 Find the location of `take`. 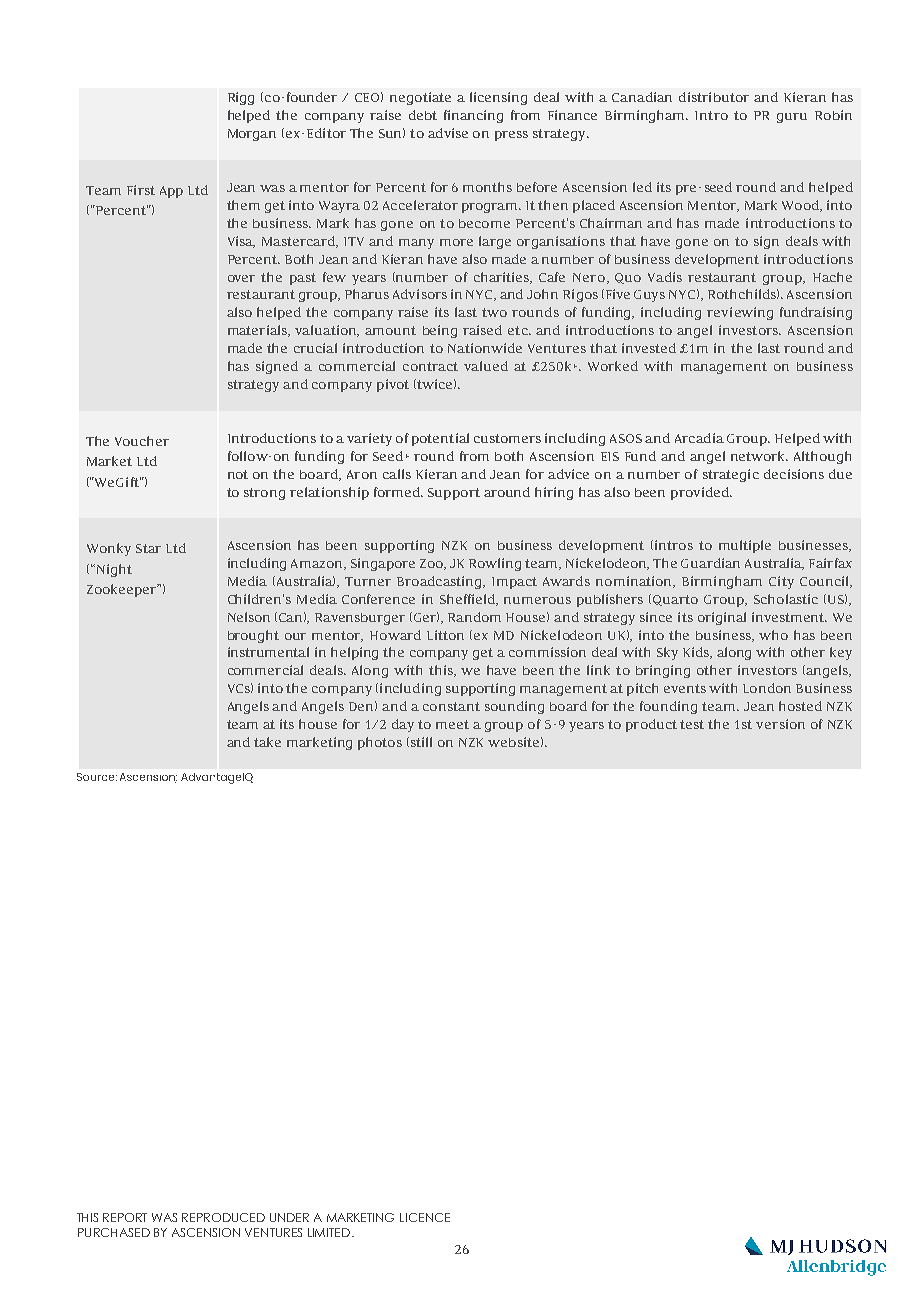

take is located at coordinates (267, 742).
